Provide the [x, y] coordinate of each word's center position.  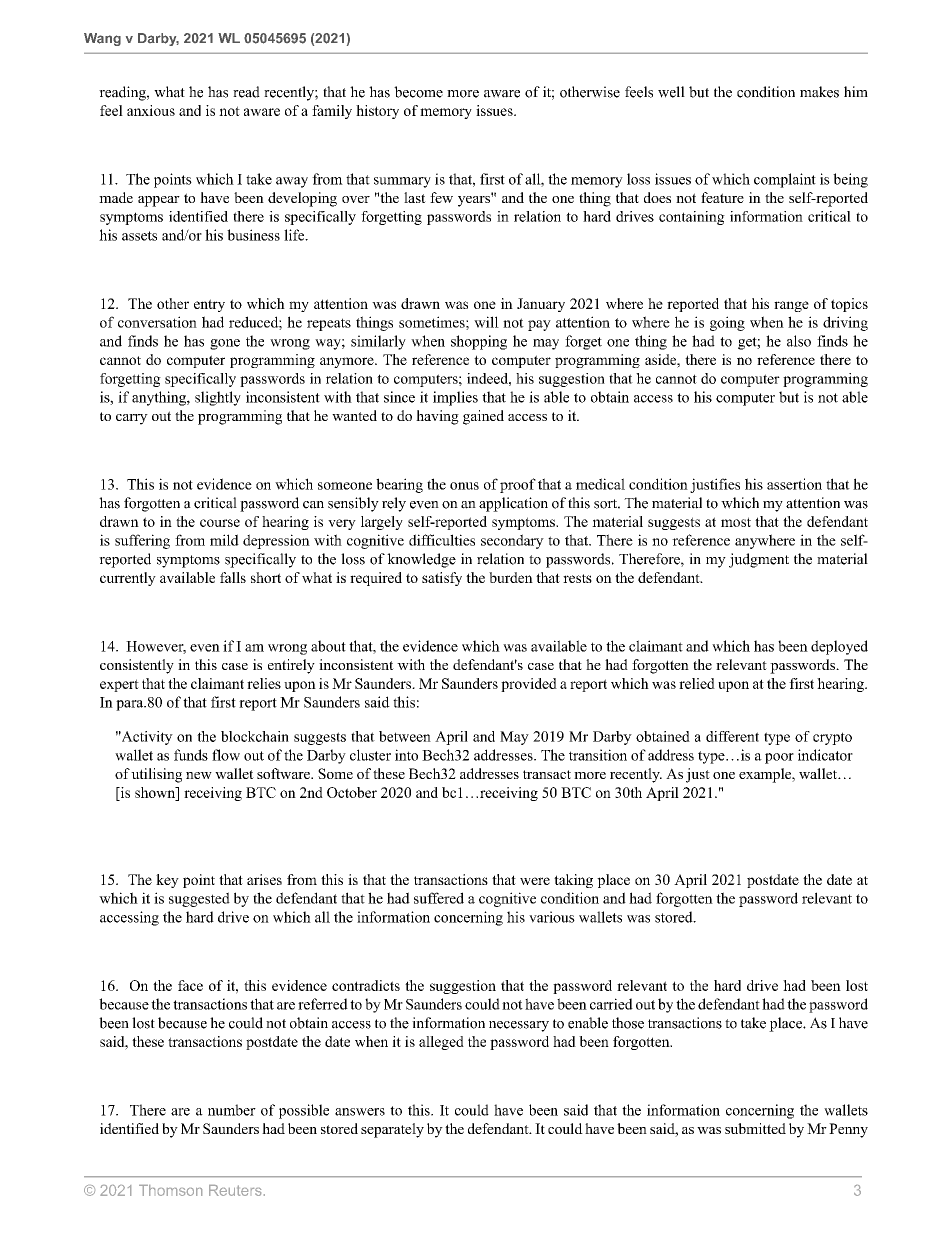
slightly [218, 398]
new [199, 775]
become [418, 92]
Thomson [170, 1190]
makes [819, 92]
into [406, 755]
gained [483, 417]
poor [779, 758]
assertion [794, 484]
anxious [151, 110]
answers [360, 1112]
